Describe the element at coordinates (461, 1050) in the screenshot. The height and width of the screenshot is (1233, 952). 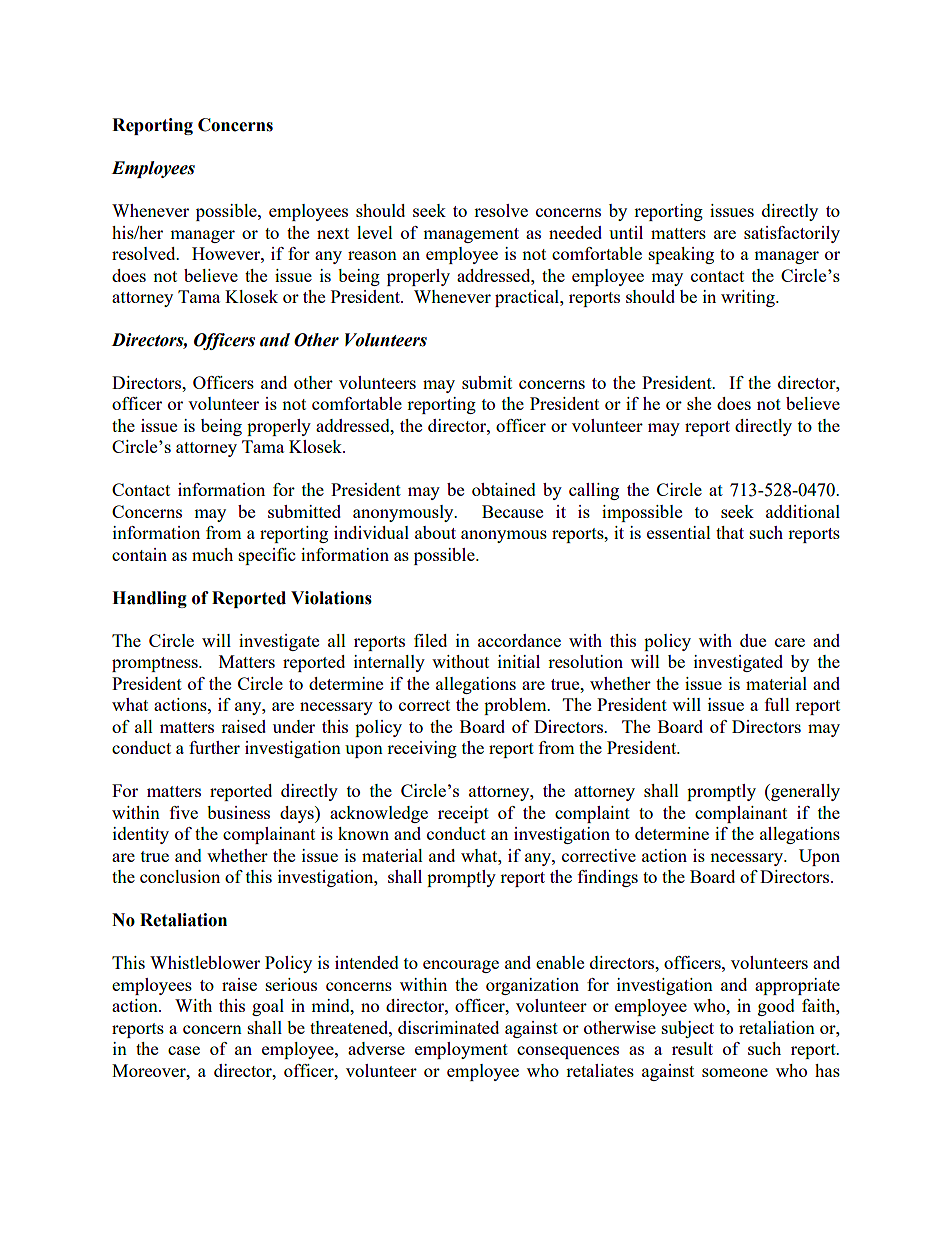
I see `employment` at that location.
